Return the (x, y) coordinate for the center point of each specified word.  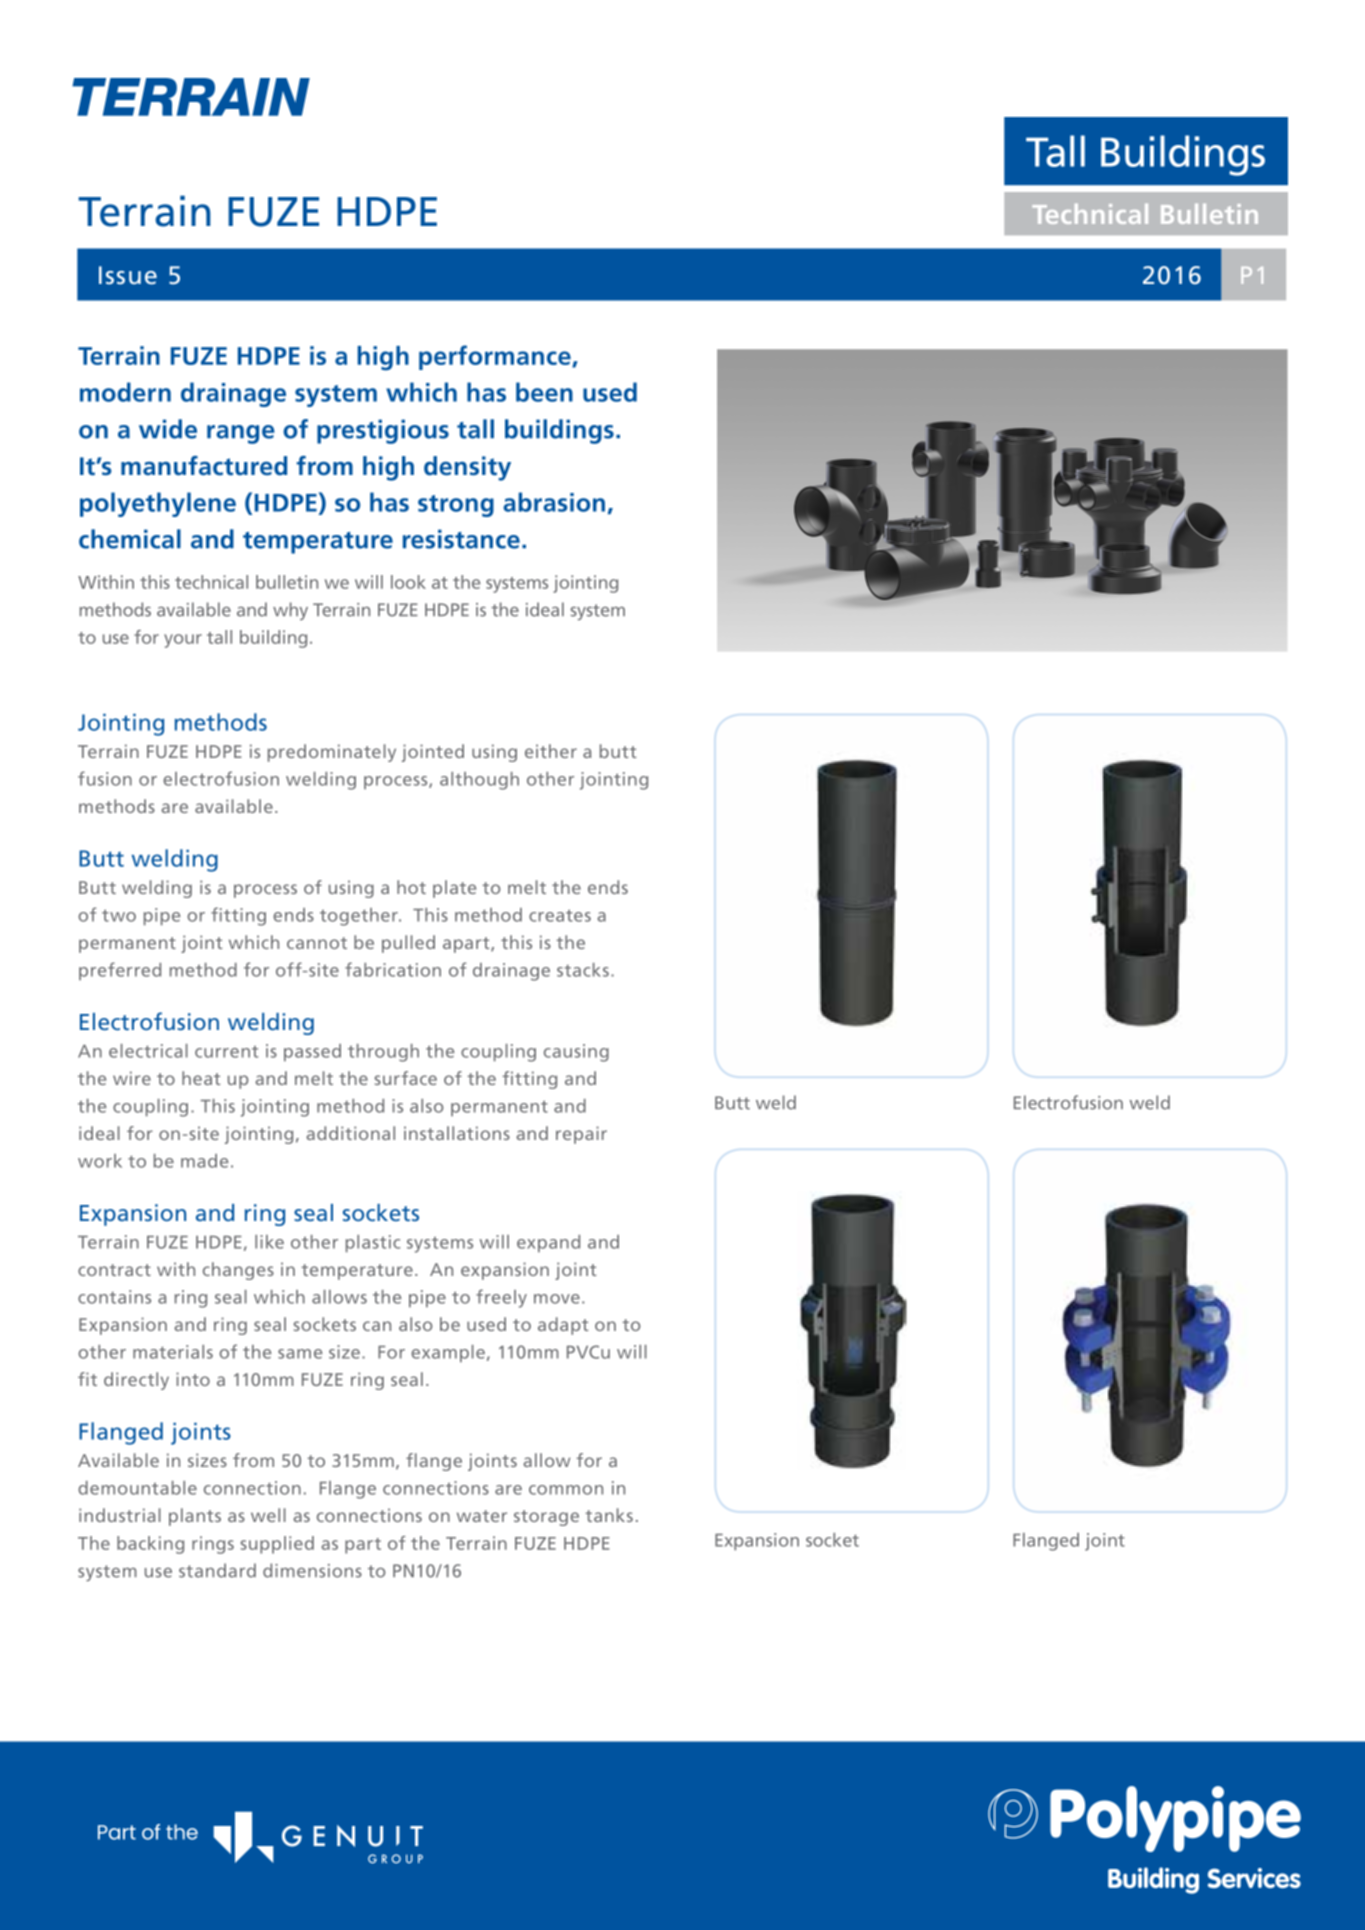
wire (132, 1078)
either (551, 751)
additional (350, 1133)
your (183, 641)
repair (581, 1135)
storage (546, 1518)
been (544, 392)
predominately (332, 753)
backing (150, 1545)
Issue (128, 275)
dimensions (312, 1570)
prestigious (383, 431)
